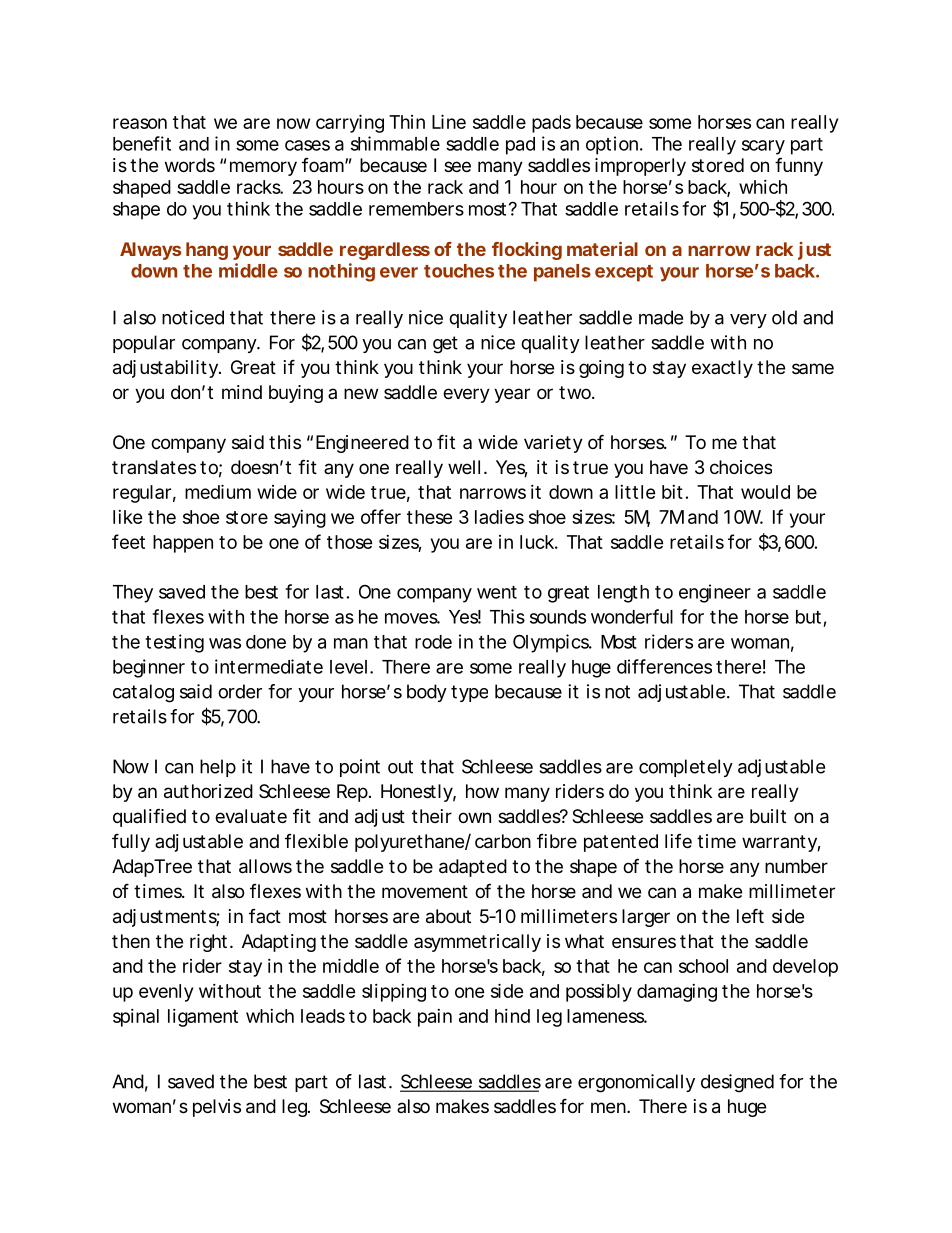 The height and width of the screenshot is (1233, 952). Describe the element at coordinates (218, 491) in the screenshot. I see `medium` at that location.
